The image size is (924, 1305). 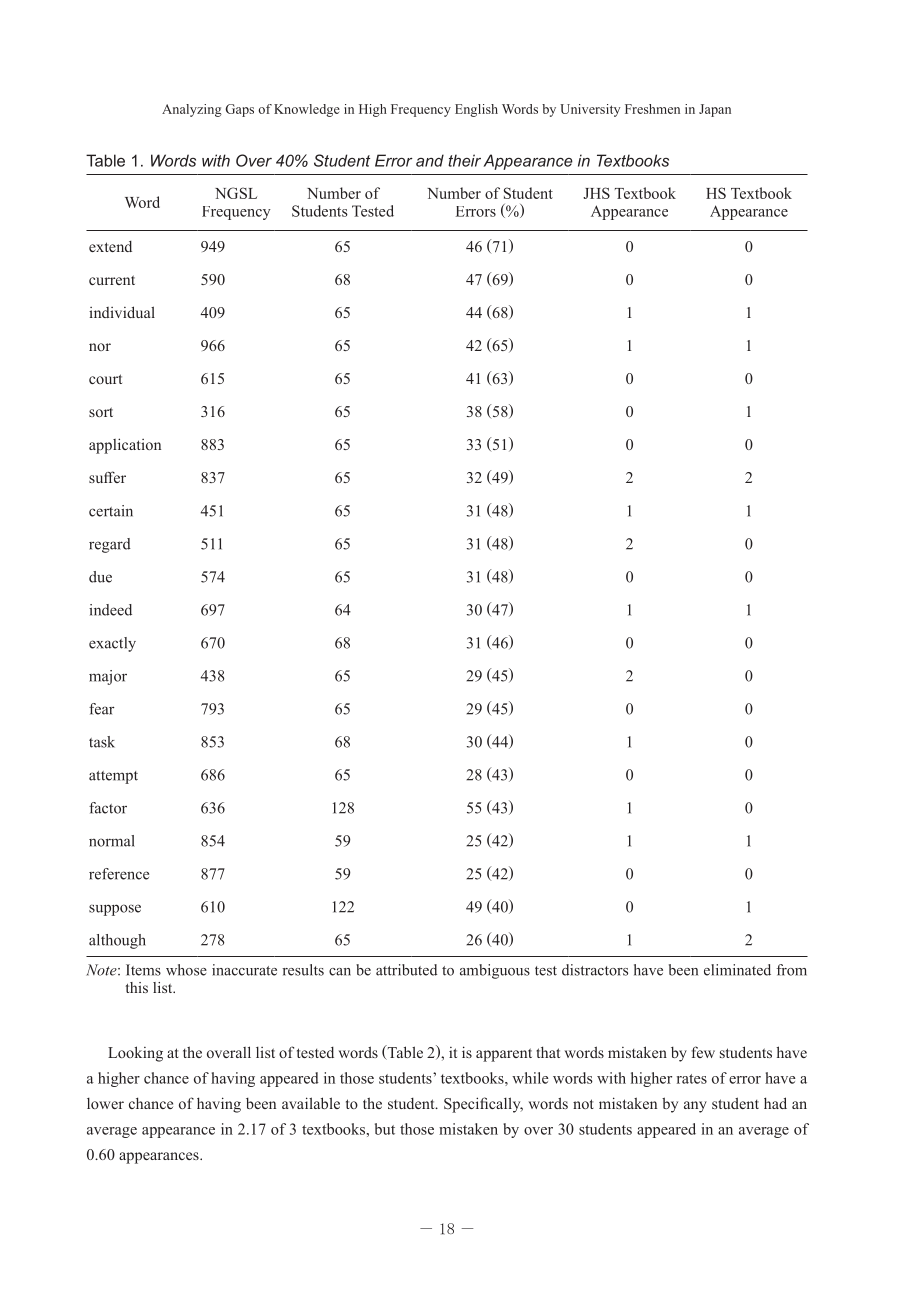 I want to click on Looking, so click(x=135, y=1054).
